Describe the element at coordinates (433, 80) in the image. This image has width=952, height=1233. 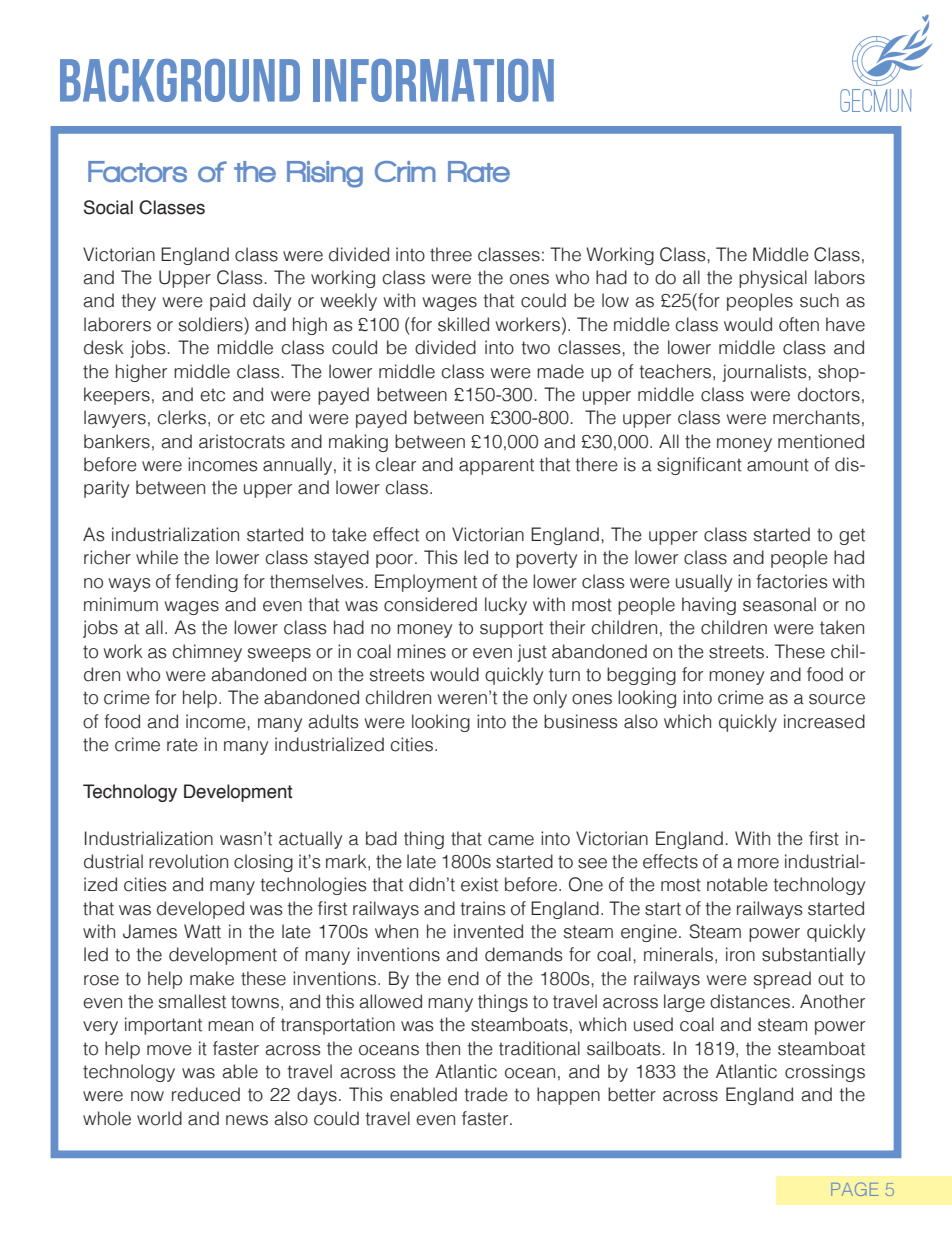
I see `information` at that location.
